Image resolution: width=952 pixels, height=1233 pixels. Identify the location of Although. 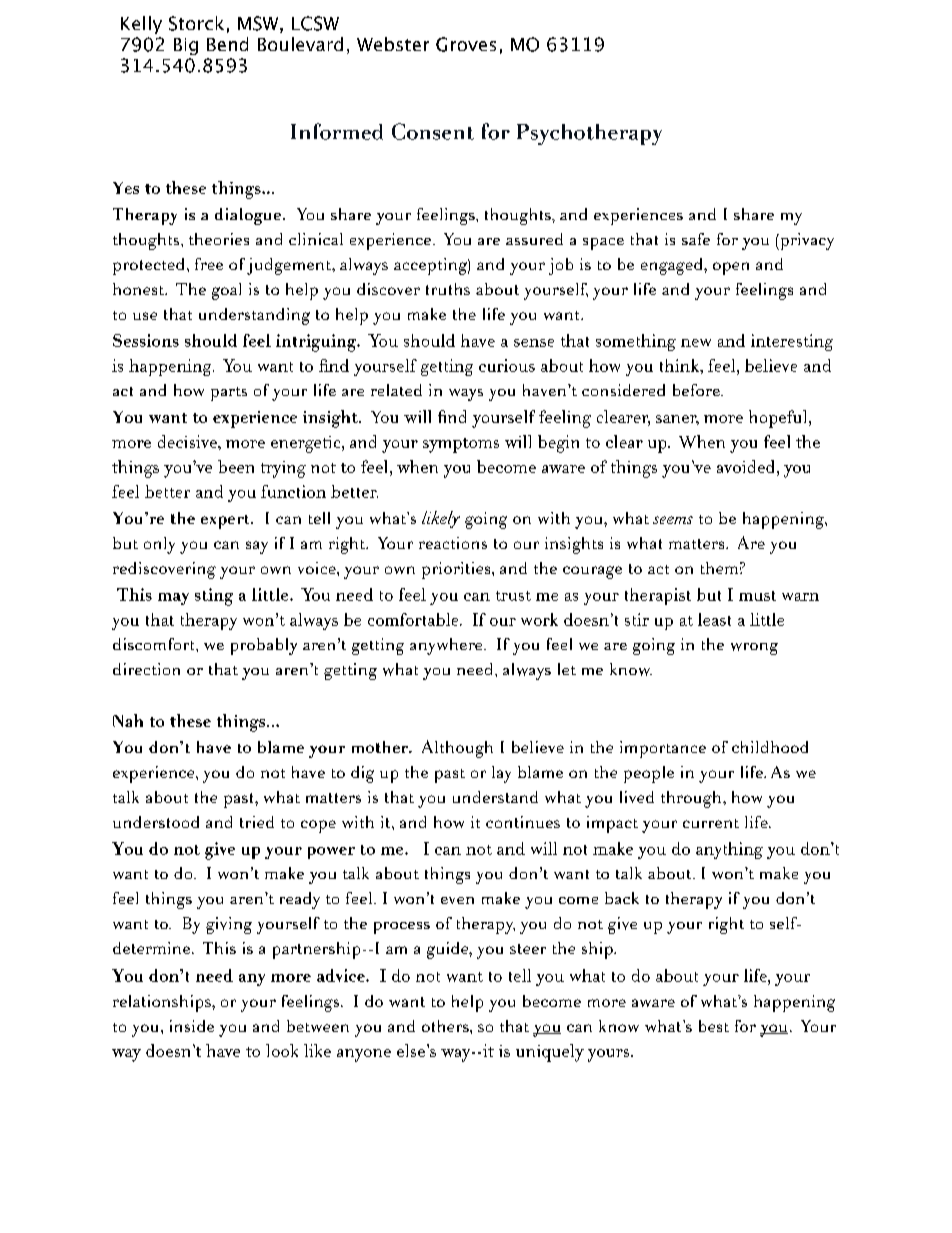
(457, 749).
